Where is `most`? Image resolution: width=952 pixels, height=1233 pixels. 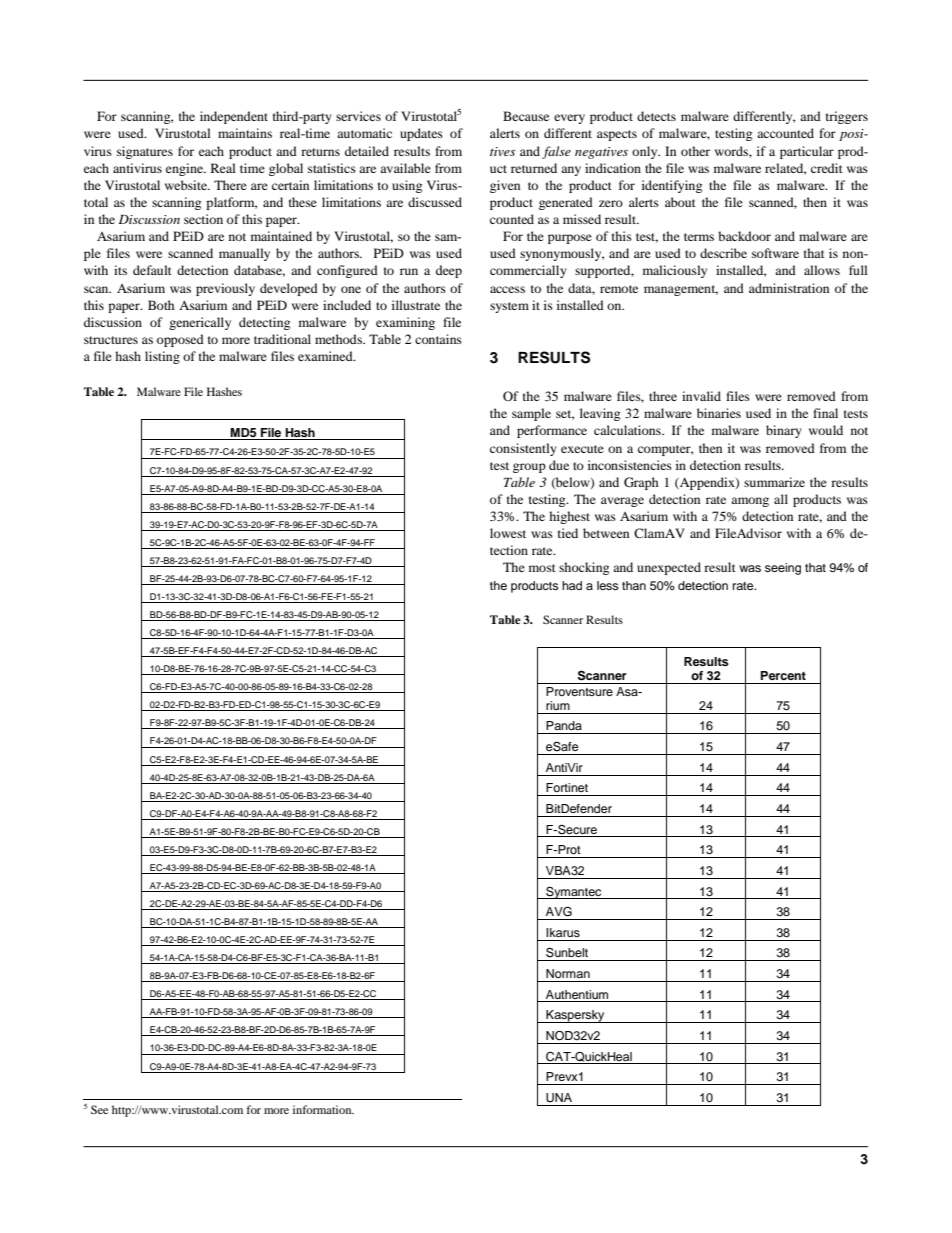 most is located at coordinates (542, 568).
